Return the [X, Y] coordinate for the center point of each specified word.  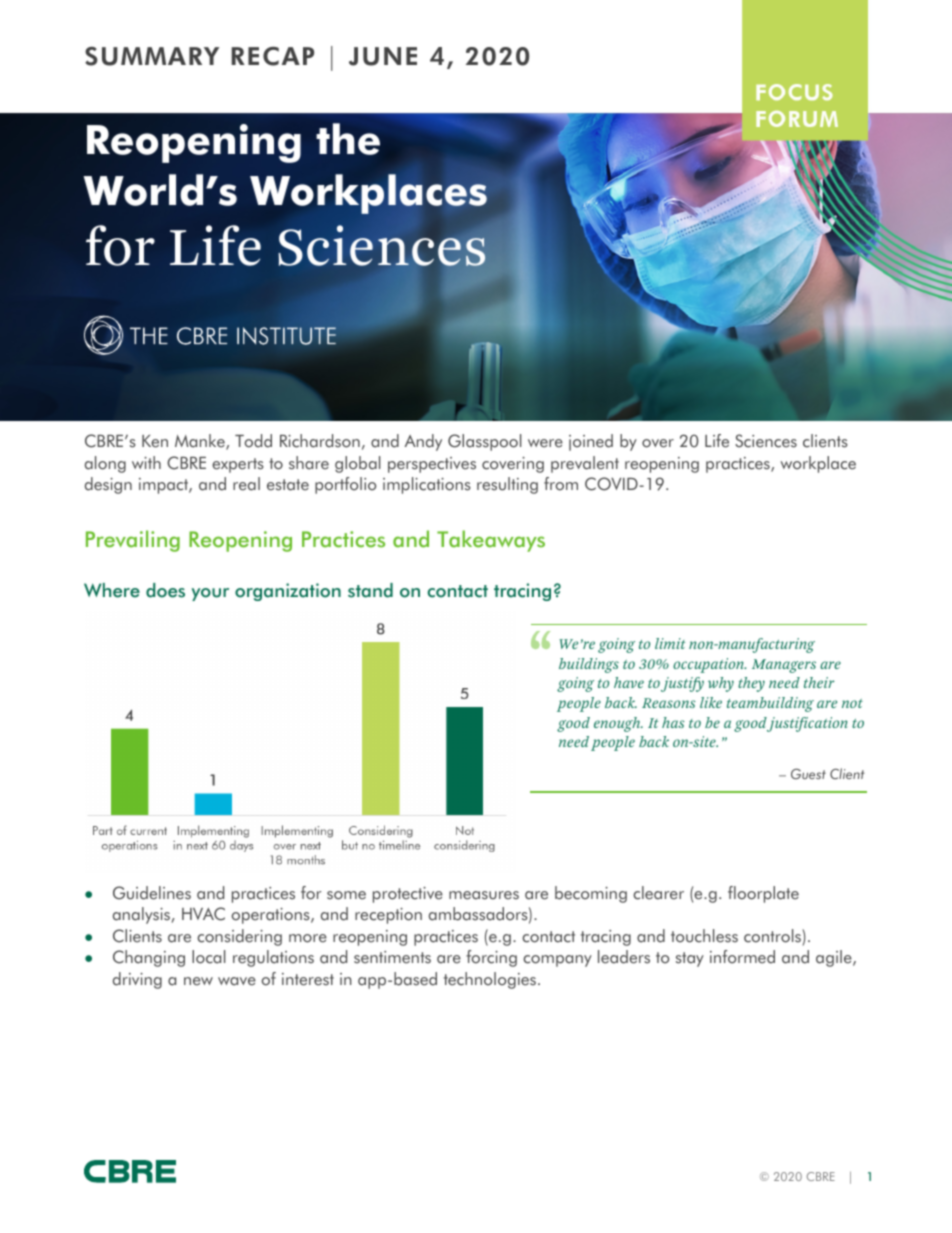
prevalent [585, 464]
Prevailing [133, 541]
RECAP [273, 56]
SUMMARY [152, 56]
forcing [491, 958]
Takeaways [491, 541]
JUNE [383, 56]
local [208, 957]
